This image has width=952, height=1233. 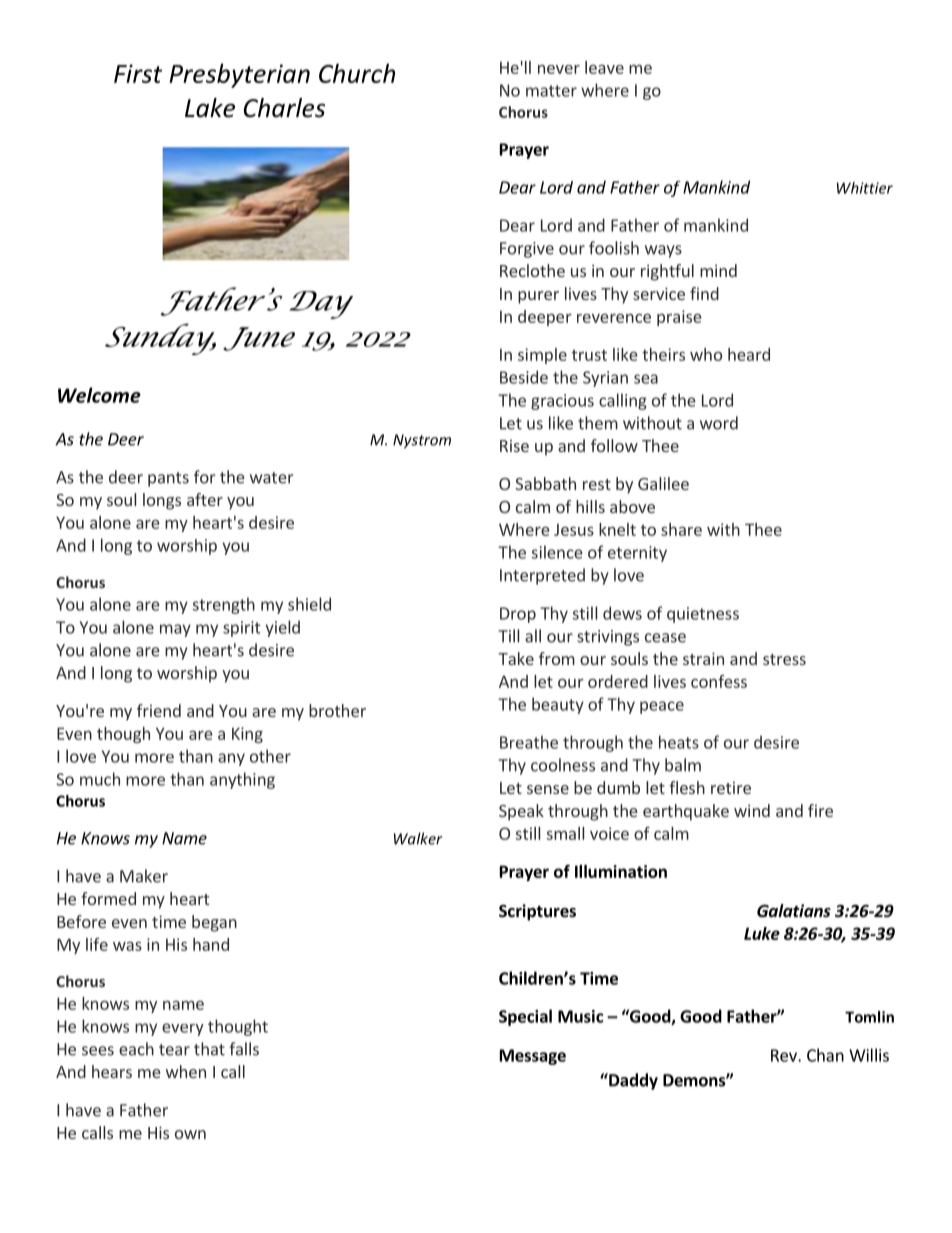 I want to click on Breathe, so click(x=529, y=742).
